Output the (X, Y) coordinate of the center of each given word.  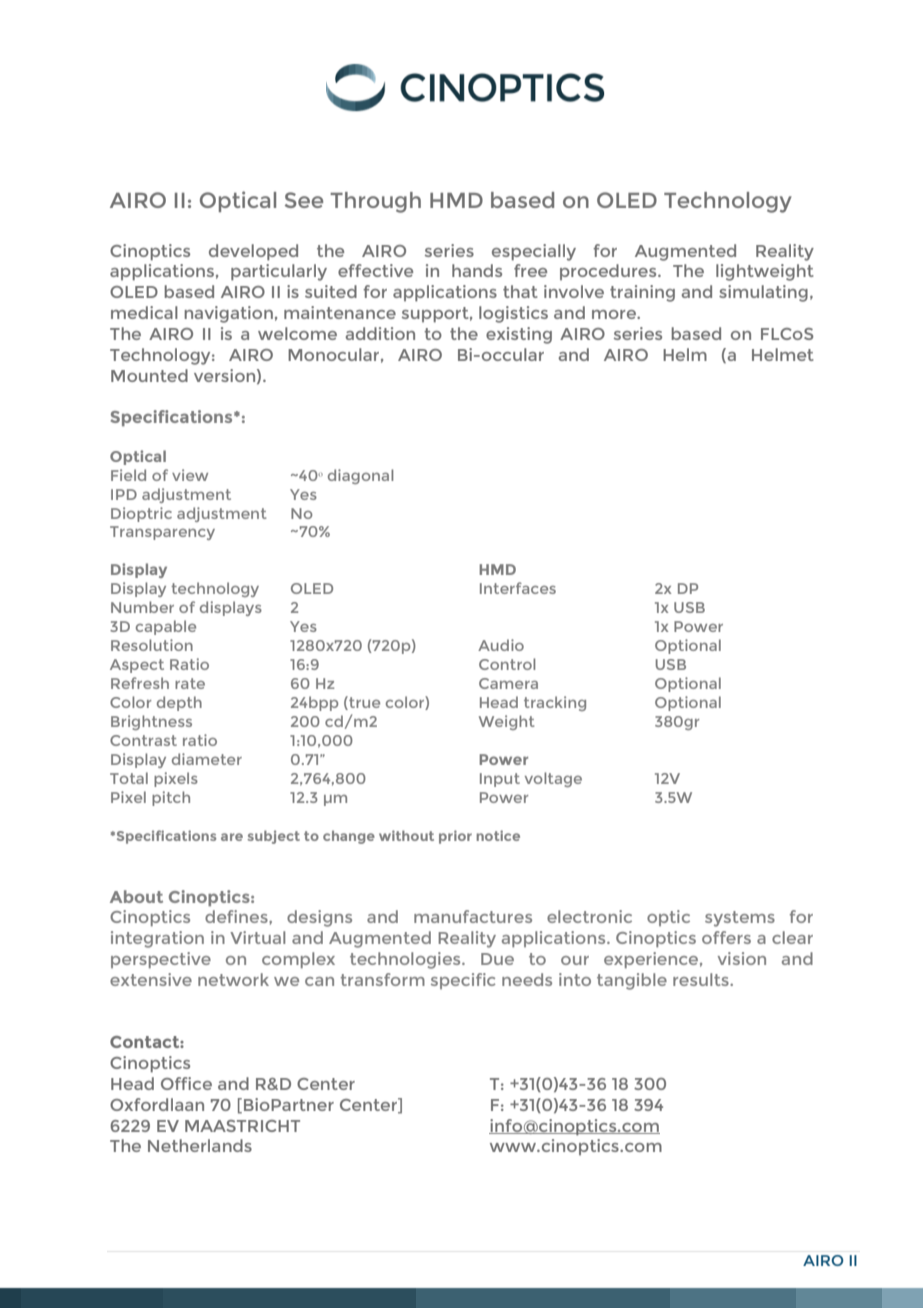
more (615, 314)
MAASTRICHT (242, 1126)
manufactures (473, 916)
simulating (763, 293)
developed (253, 252)
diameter (207, 759)
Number (142, 607)
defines (237, 916)
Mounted (149, 375)
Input (500, 780)
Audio (501, 645)
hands (477, 270)
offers (726, 937)
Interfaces (518, 588)
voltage (553, 779)
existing (519, 335)
